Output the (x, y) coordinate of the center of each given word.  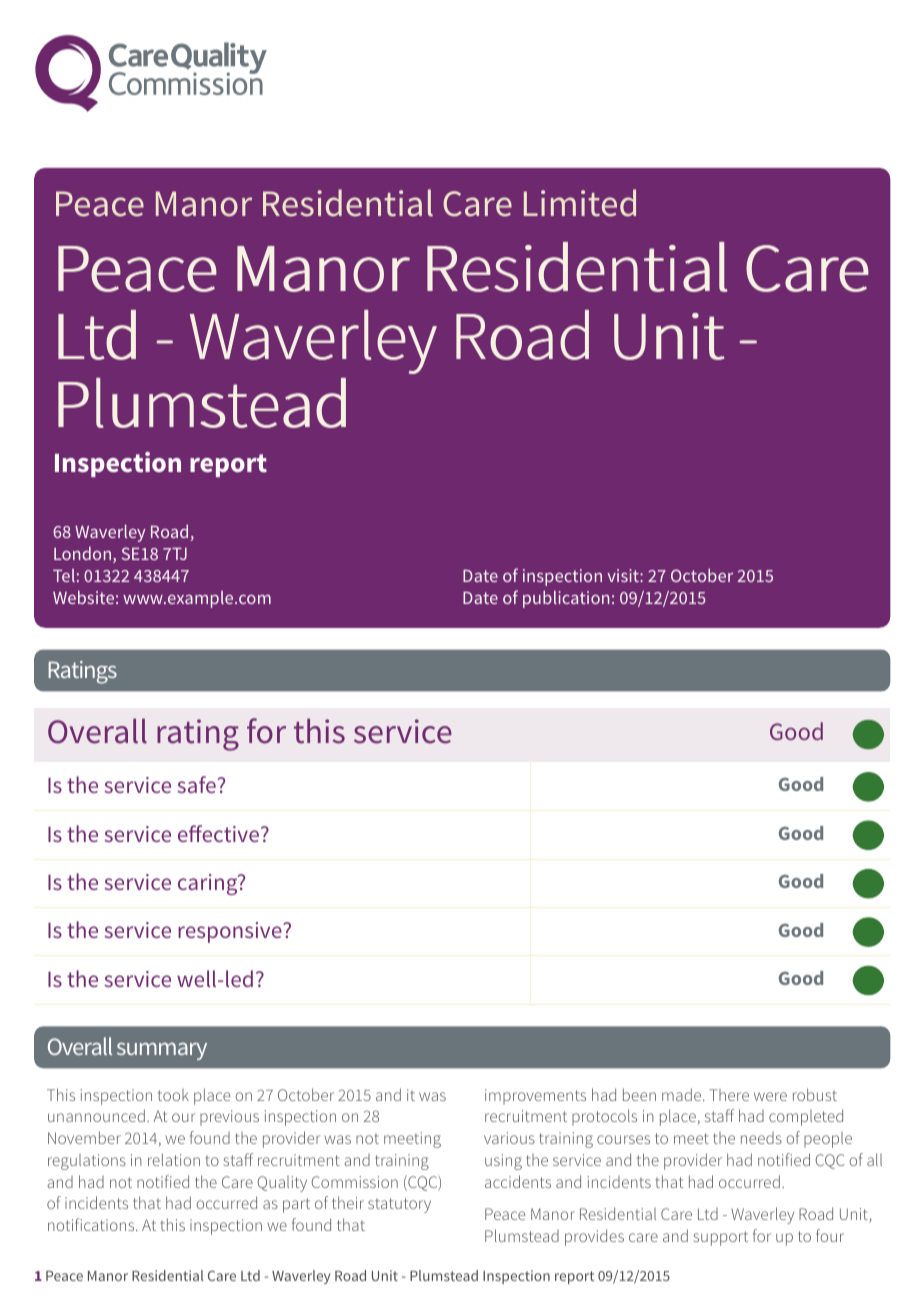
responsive (231, 932)
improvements (535, 1097)
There (729, 1095)
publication (566, 599)
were (770, 1096)
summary (162, 1051)
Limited (580, 203)
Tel (64, 575)
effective (218, 833)
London (84, 555)
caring (209, 884)
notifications (92, 1224)
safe (196, 784)
